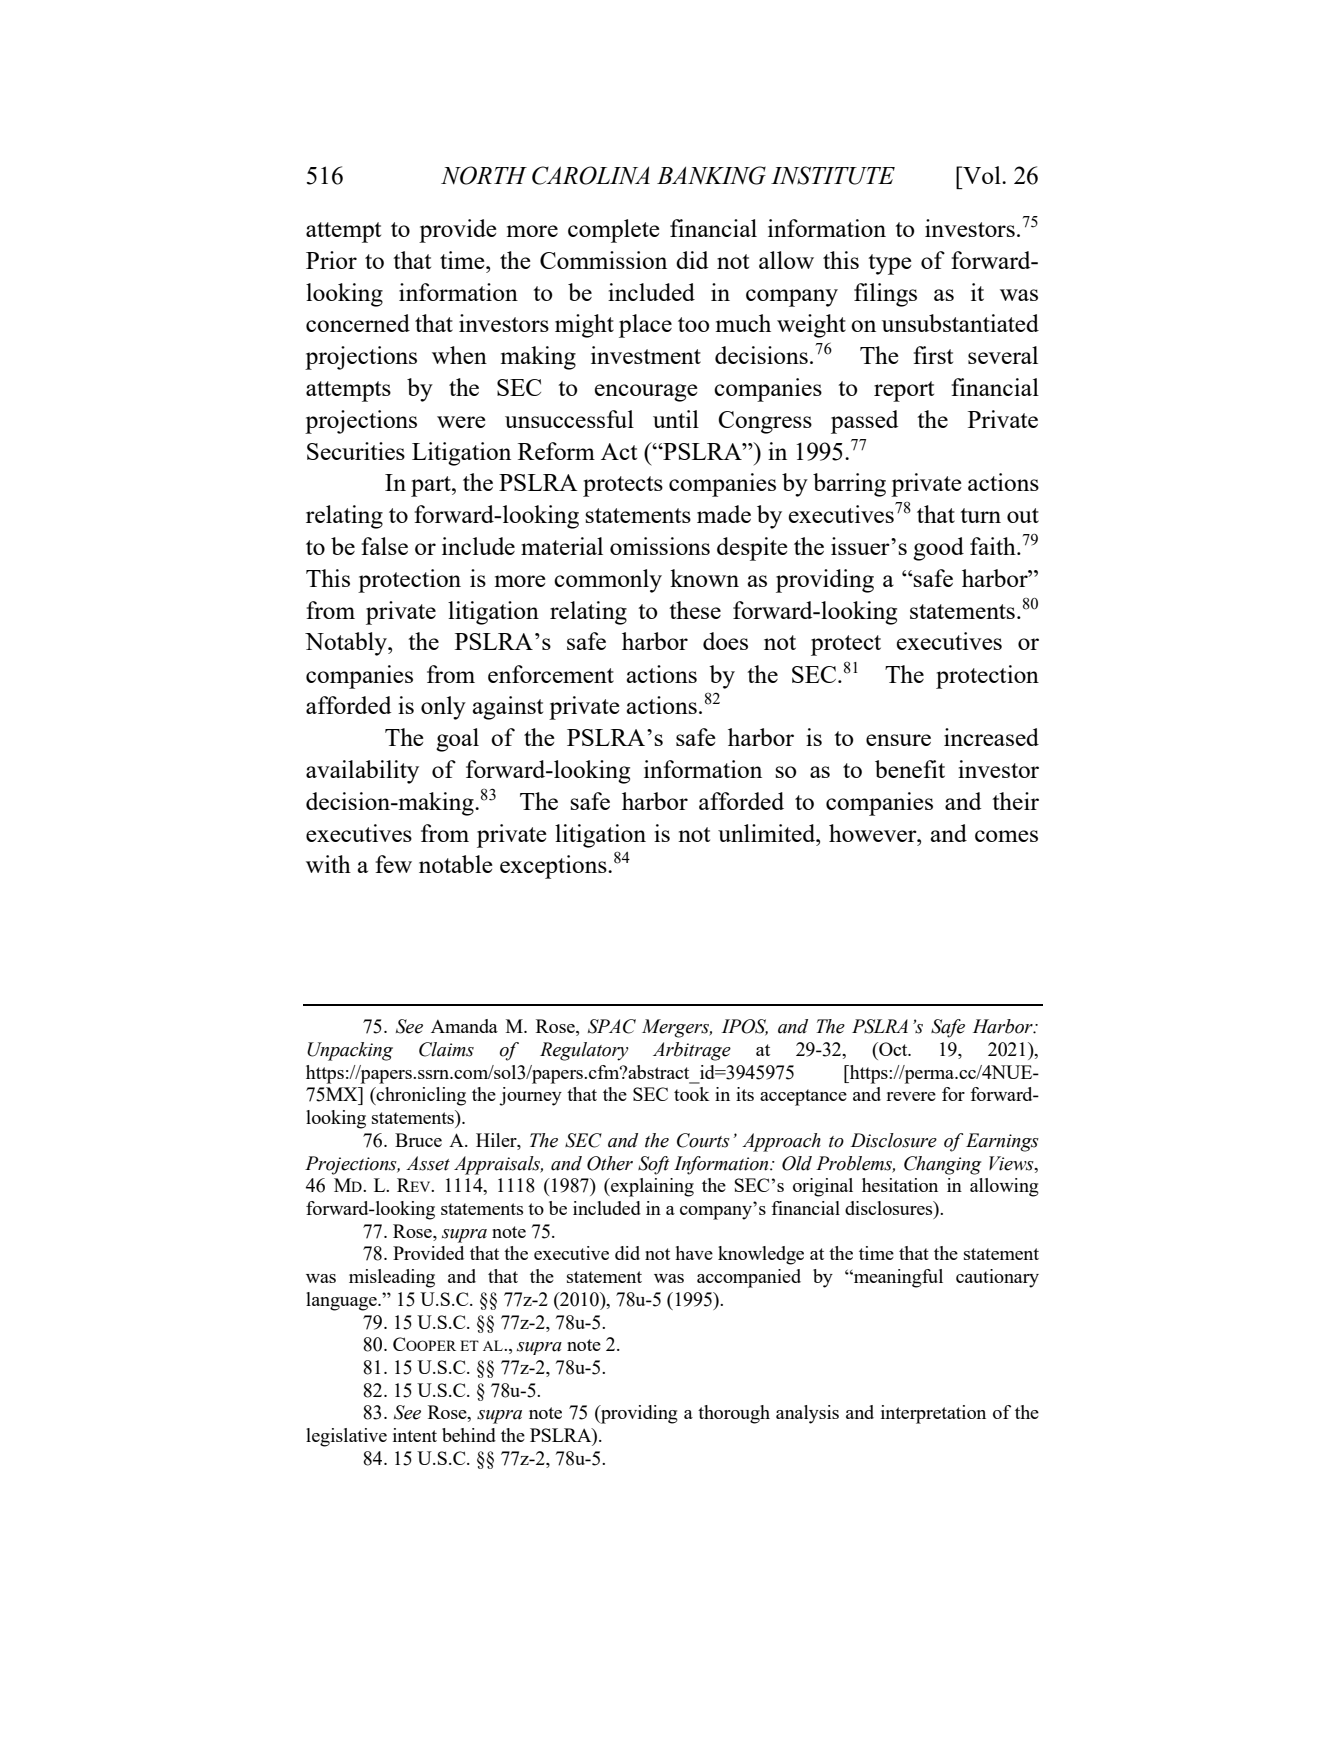 Image resolution: width=1343 pixels, height=1738 pixels. What do you see at coordinates (768, 833) in the screenshot?
I see `unlimited` at bounding box center [768, 833].
